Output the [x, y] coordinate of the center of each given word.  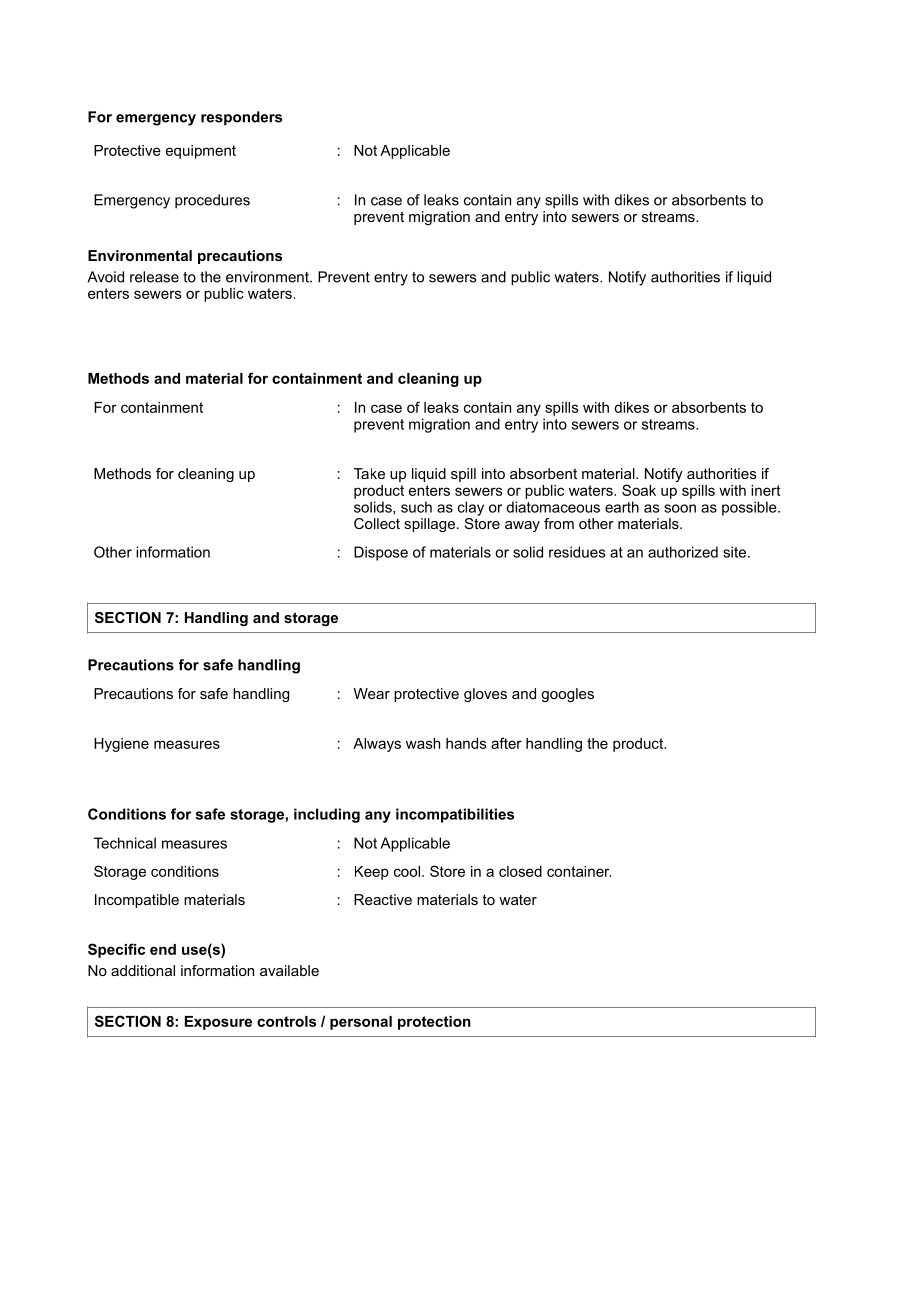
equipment [201, 152]
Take [369, 473]
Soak [639, 490]
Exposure [218, 1023]
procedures [212, 201]
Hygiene [121, 745]
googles [567, 695]
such [416, 507]
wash [423, 743]
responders [241, 118]
